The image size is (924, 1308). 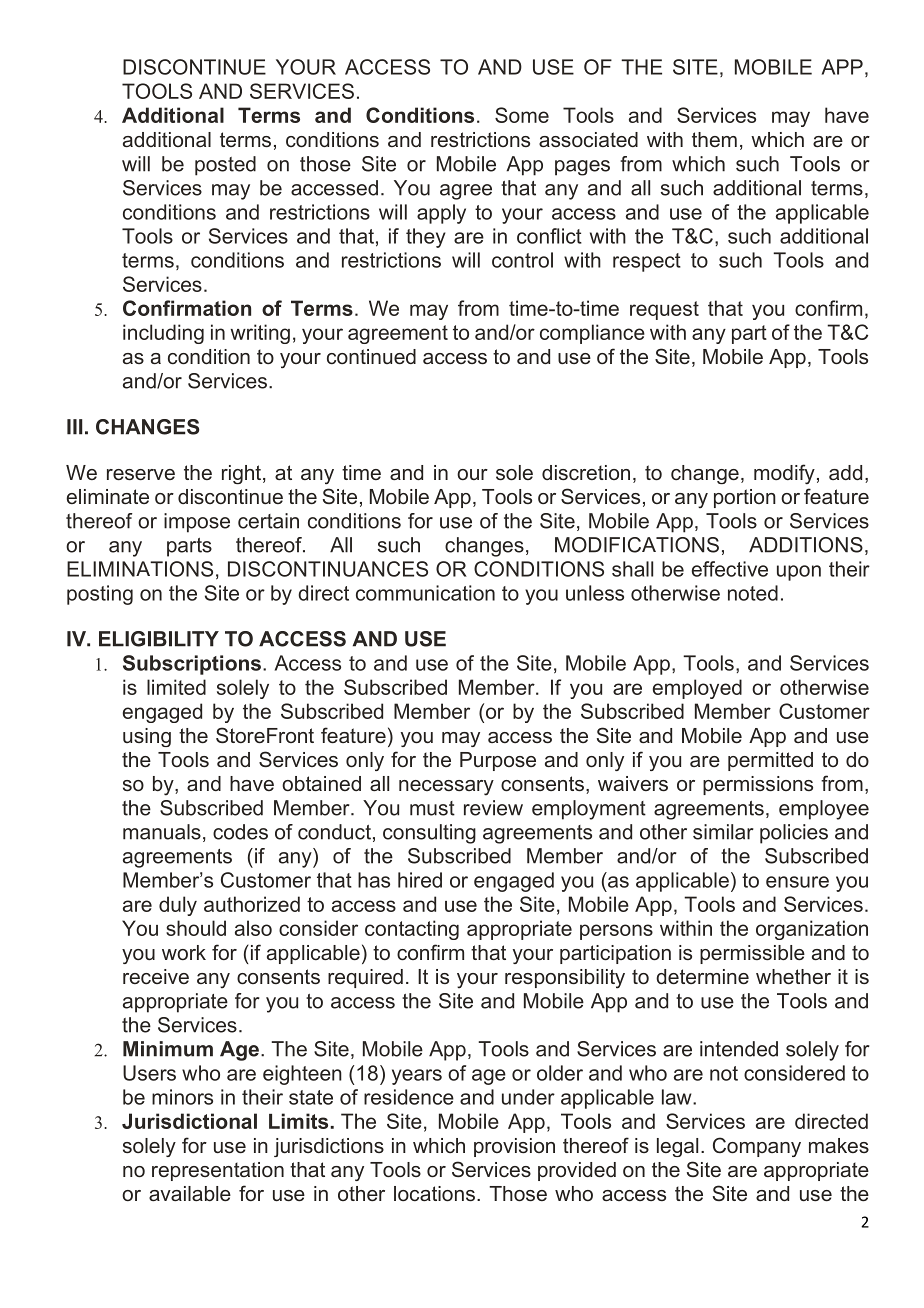 What do you see at coordinates (697, 689) in the page?
I see `employed` at bounding box center [697, 689].
